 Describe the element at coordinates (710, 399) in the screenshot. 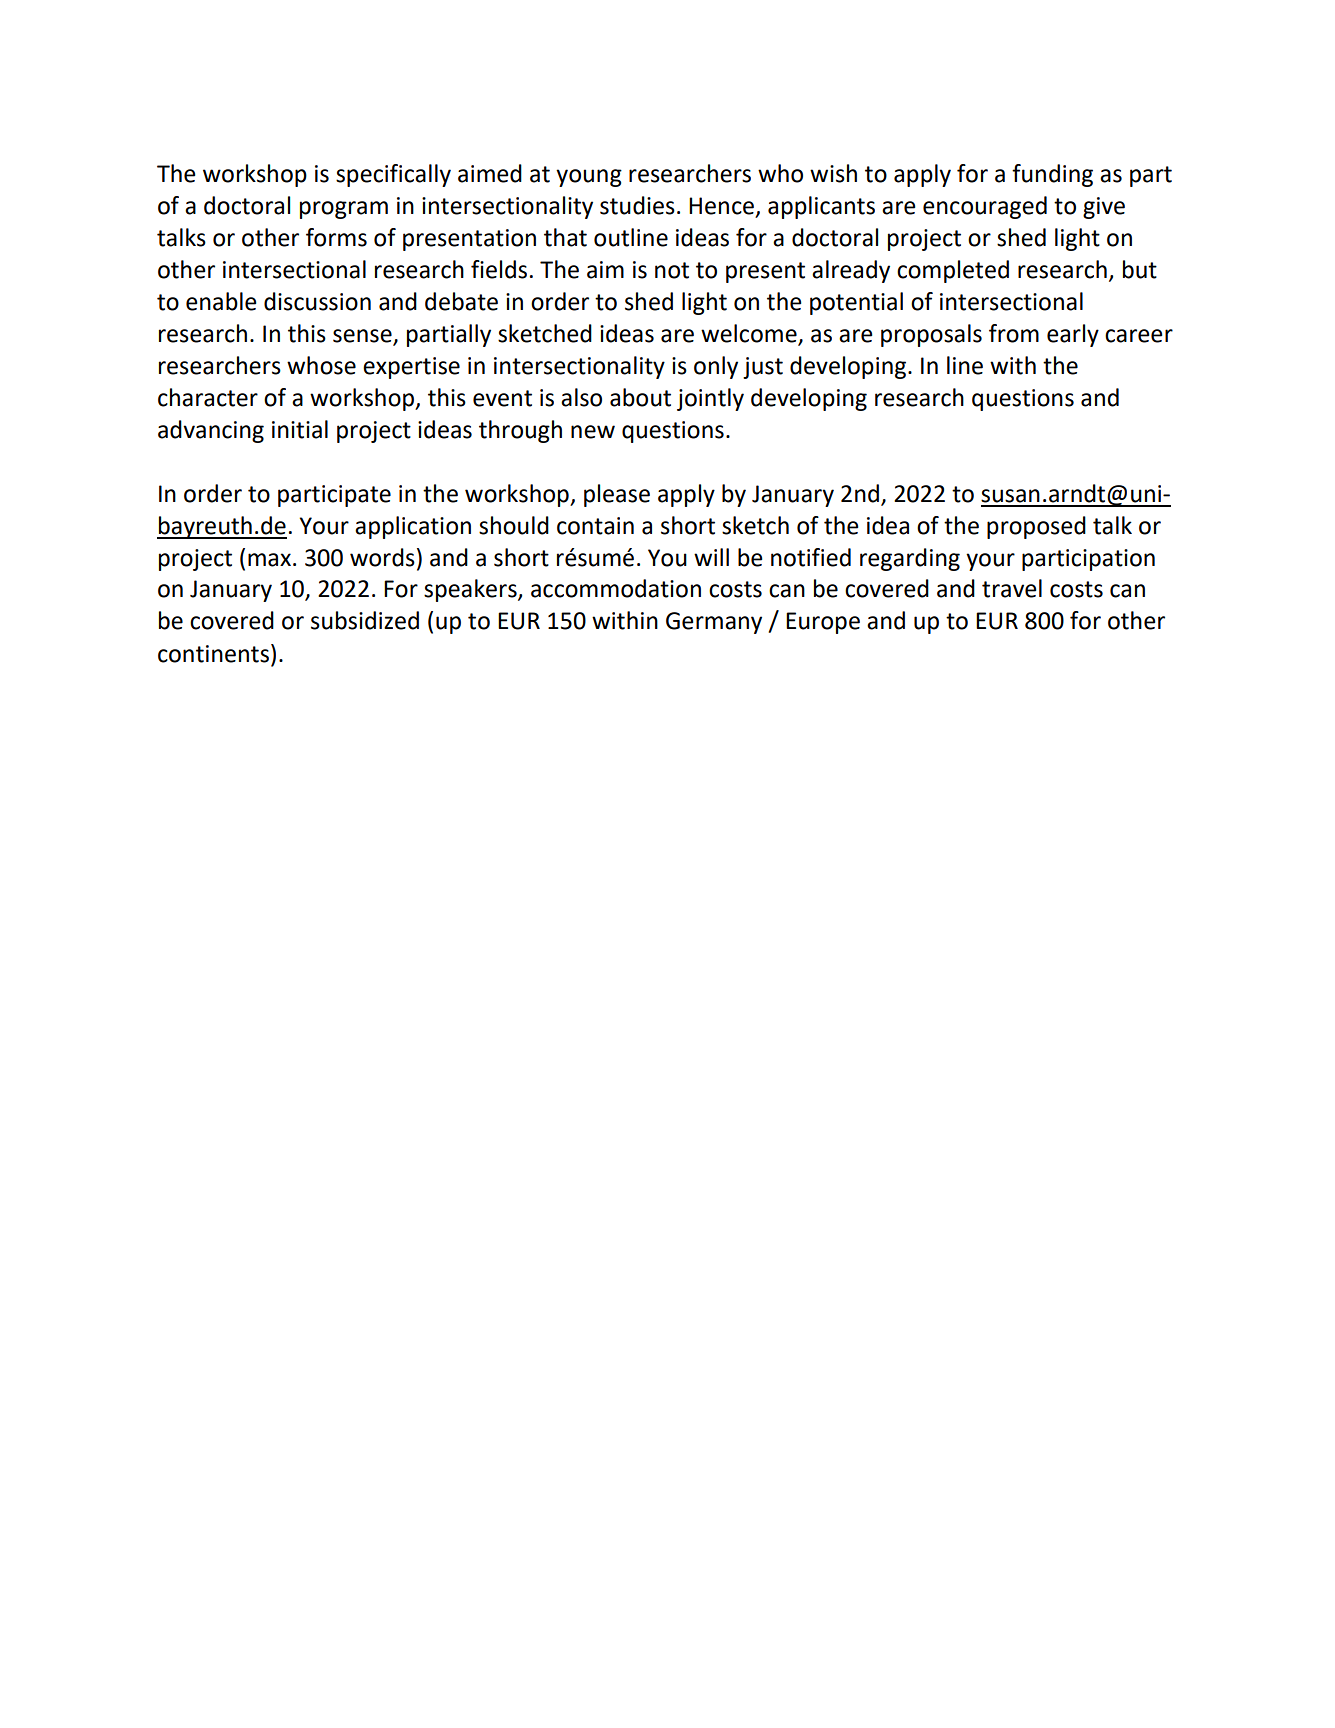

I see `jointly` at that location.
